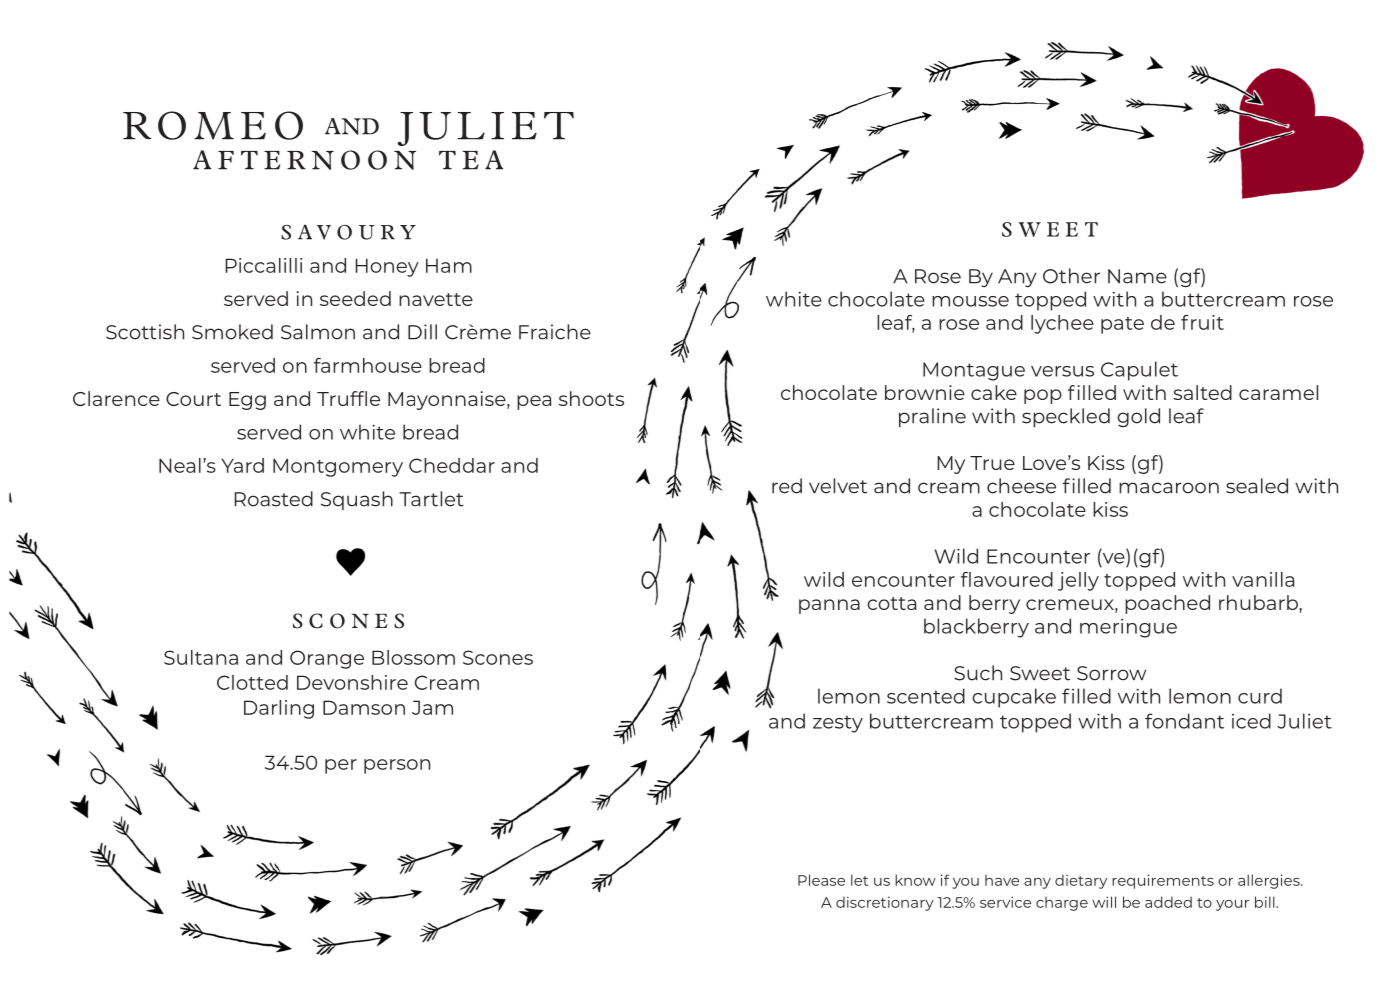 This screenshot has height=993, width=1400. Describe the element at coordinates (1184, 721) in the screenshot. I see `fondant` at that location.
